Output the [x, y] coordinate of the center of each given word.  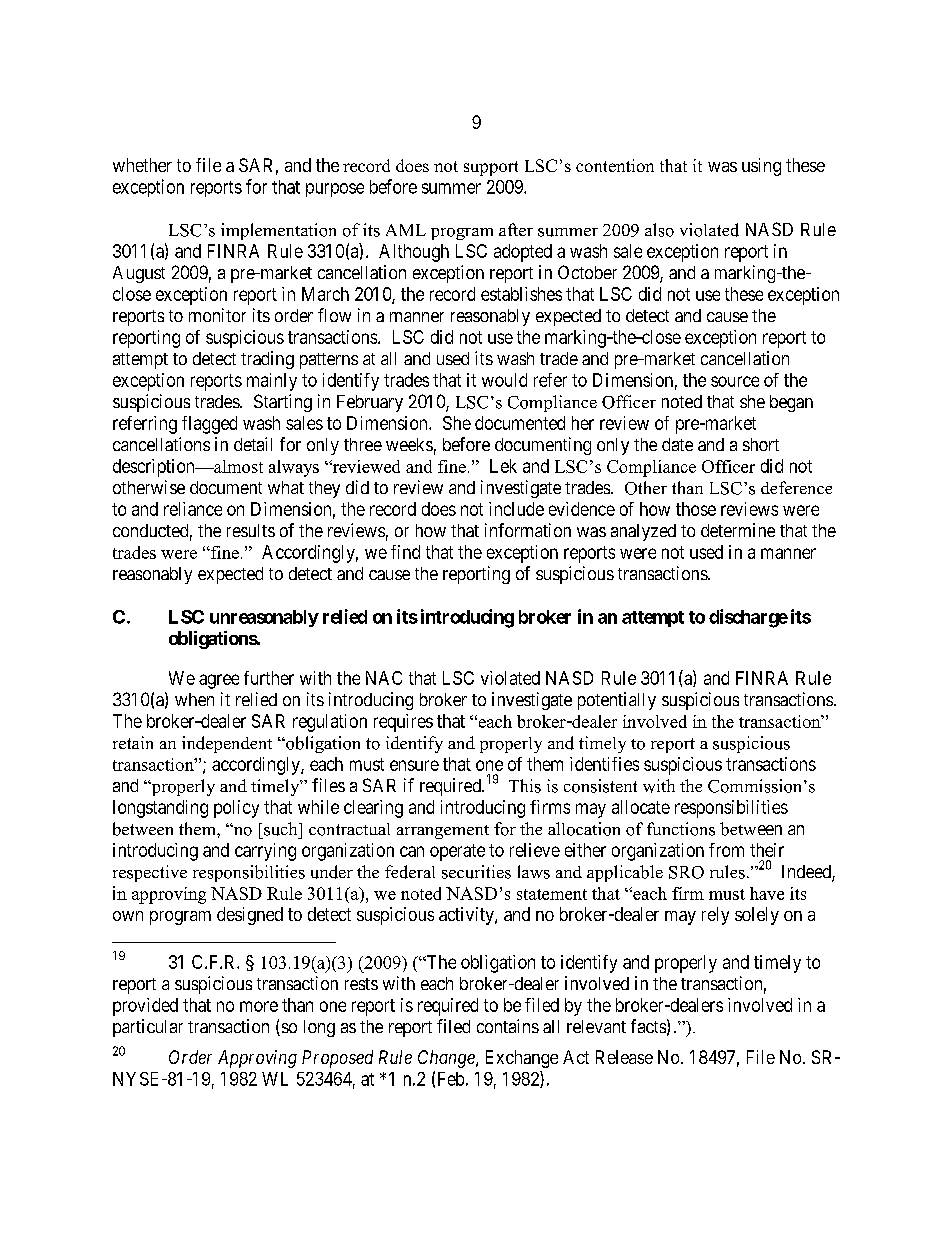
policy [236, 809]
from [726, 850]
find [405, 552]
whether [142, 165]
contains [508, 1026]
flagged [209, 425]
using [761, 167]
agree [219, 681]
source [735, 381]
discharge [748, 618]
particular [148, 1028]
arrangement [443, 832]
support [491, 168]
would [504, 380]
